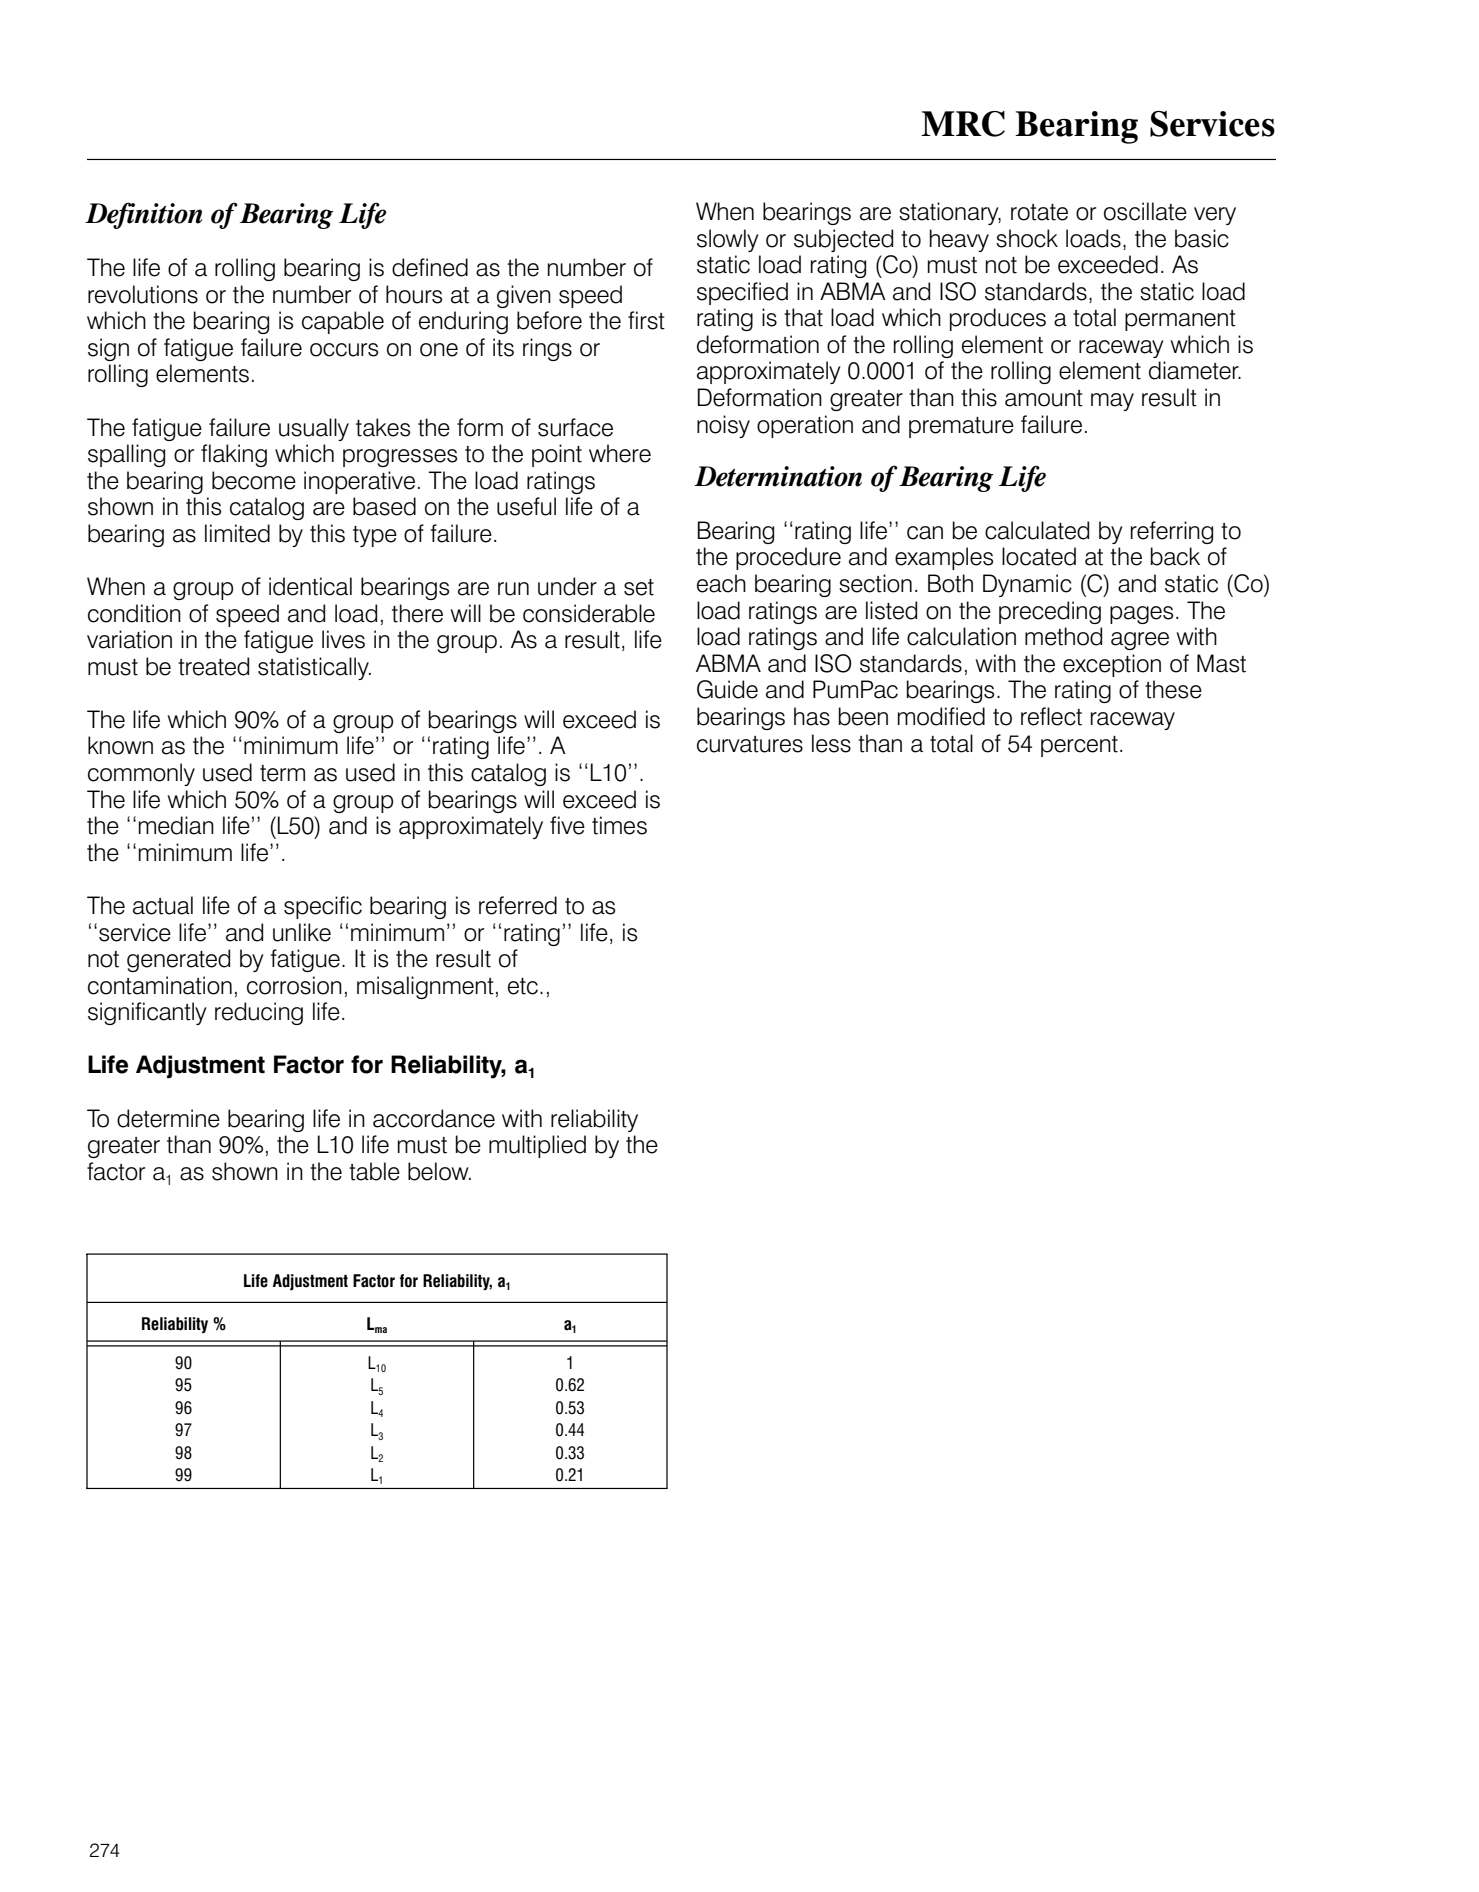  What do you see at coordinates (727, 689) in the screenshot?
I see `Guide` at bounding box center [727, 689].
